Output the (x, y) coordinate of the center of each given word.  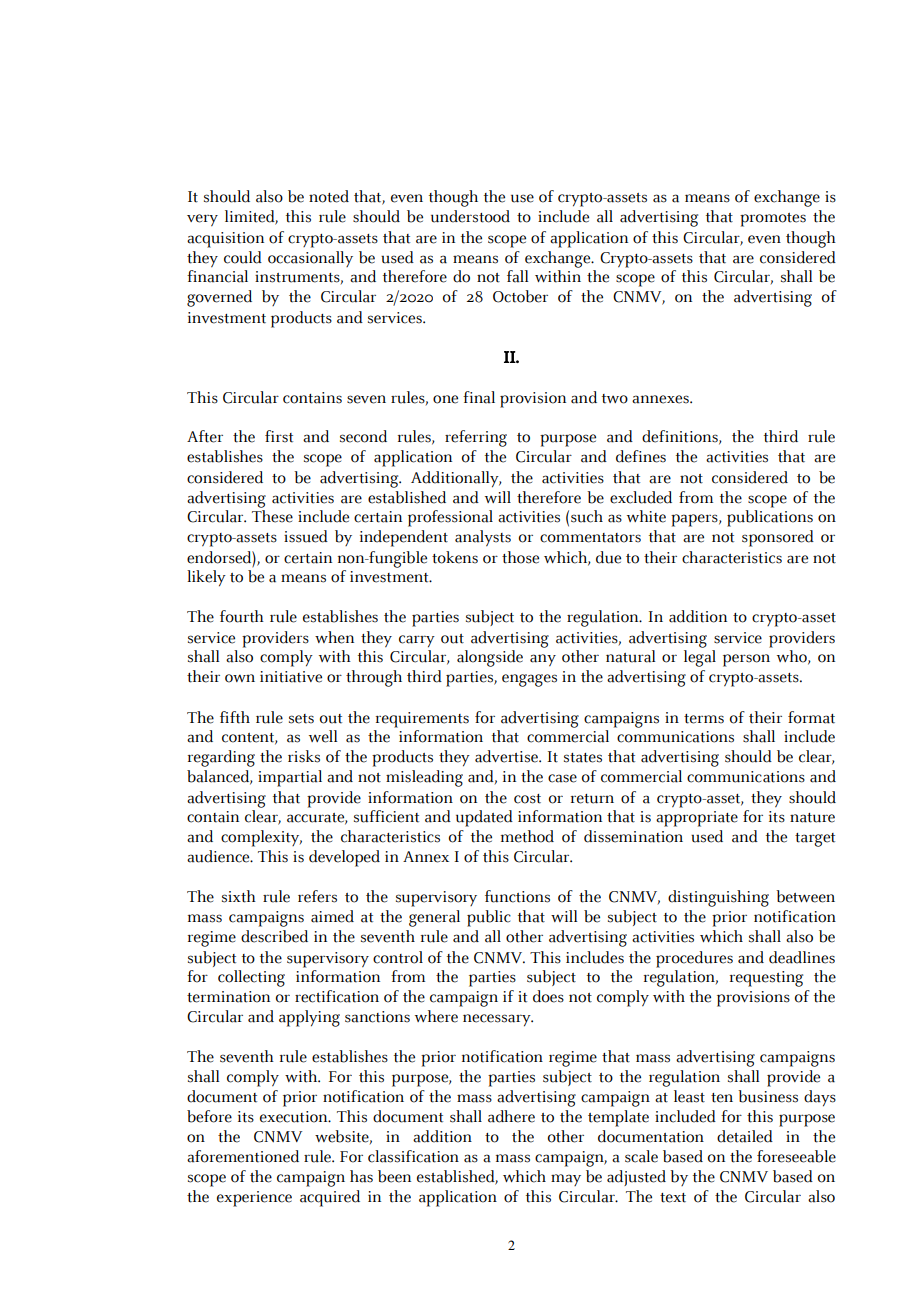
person (746, 660)
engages (529, 680)
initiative (291, 677)
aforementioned (243, 1156)
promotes (773, 220)
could (243, 257)
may (566, 1180)
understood (470, 216)
